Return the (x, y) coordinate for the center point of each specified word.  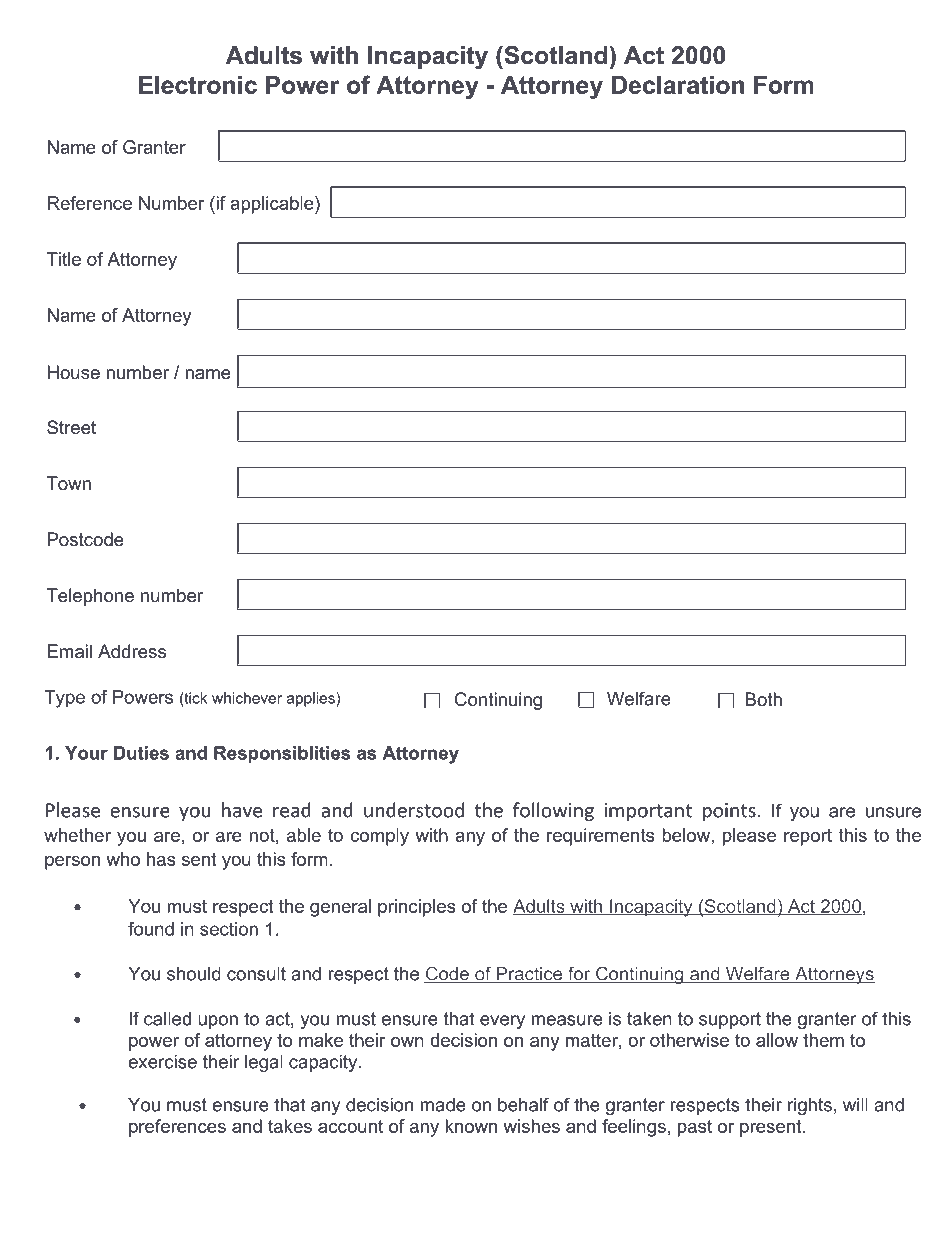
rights (810, 1106)
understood (414, 810)
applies (312, 699)
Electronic (198, 85)
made (443, 1105)
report (808, 837)
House (74, 372)
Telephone (90, 597)
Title (64, 259)
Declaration (678, 85)
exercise (162, 1062)
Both (764, 699)
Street (71, 427)
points (729, 812)
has (161, 859)
